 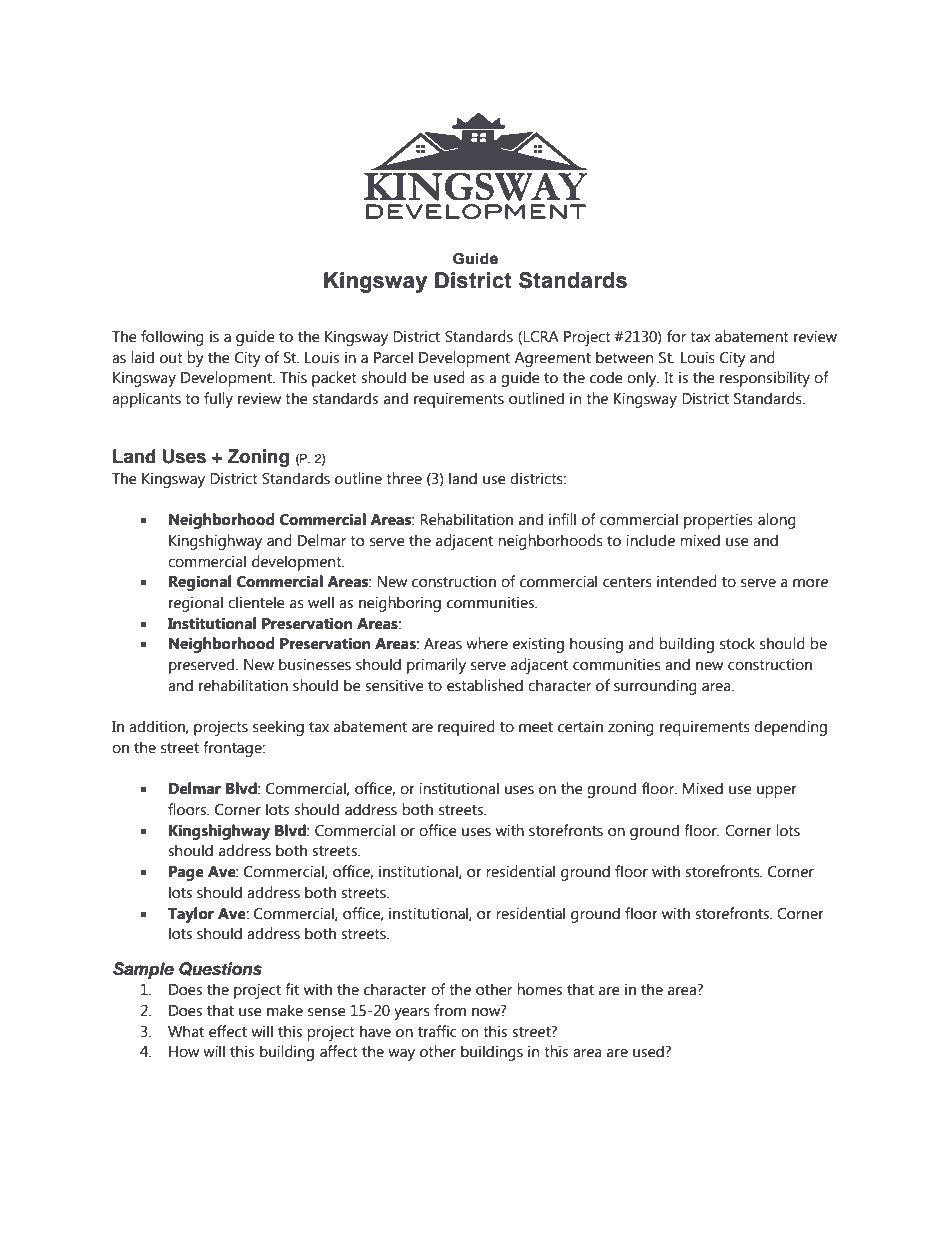 What do you see at coordinates (765, 379) in the image?
I see `responsibility` at bounding box center [765, 379].
